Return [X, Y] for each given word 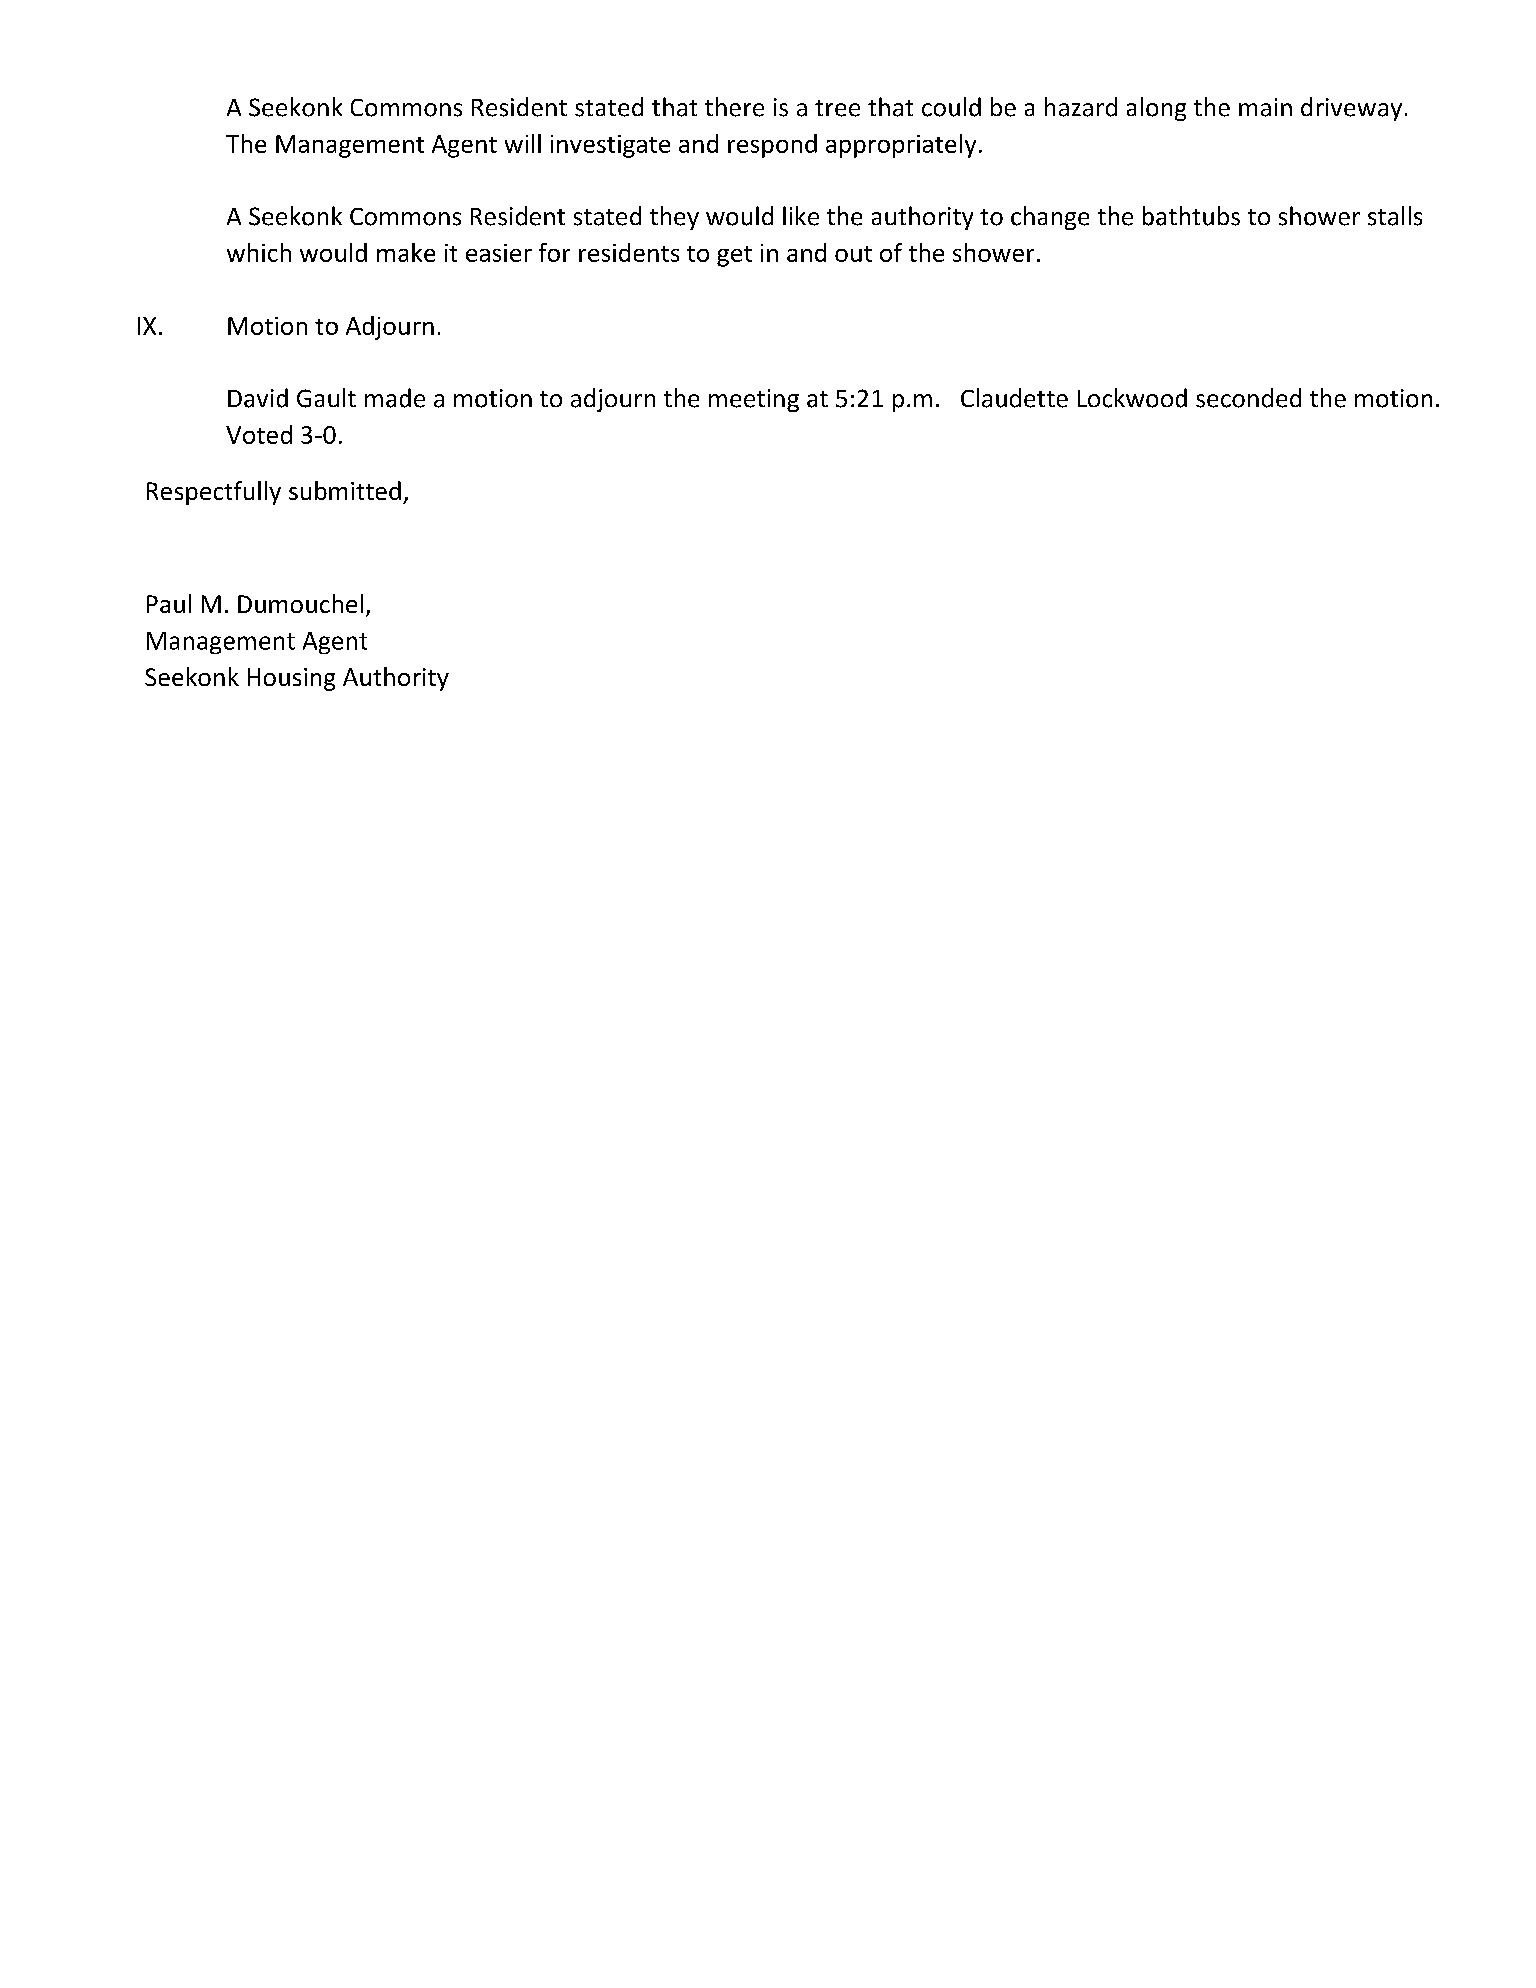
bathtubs [1191, 216]
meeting [754, 400]
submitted [345, 490]
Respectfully [214, 493]
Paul [169, 603]
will [523, 143]
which [259, 252]
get [734, 256]
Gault [326, 398]
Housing [291, 679]
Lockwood [1132, 398]
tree [837, 108]
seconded [1248, 398]
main [1265, 107]
